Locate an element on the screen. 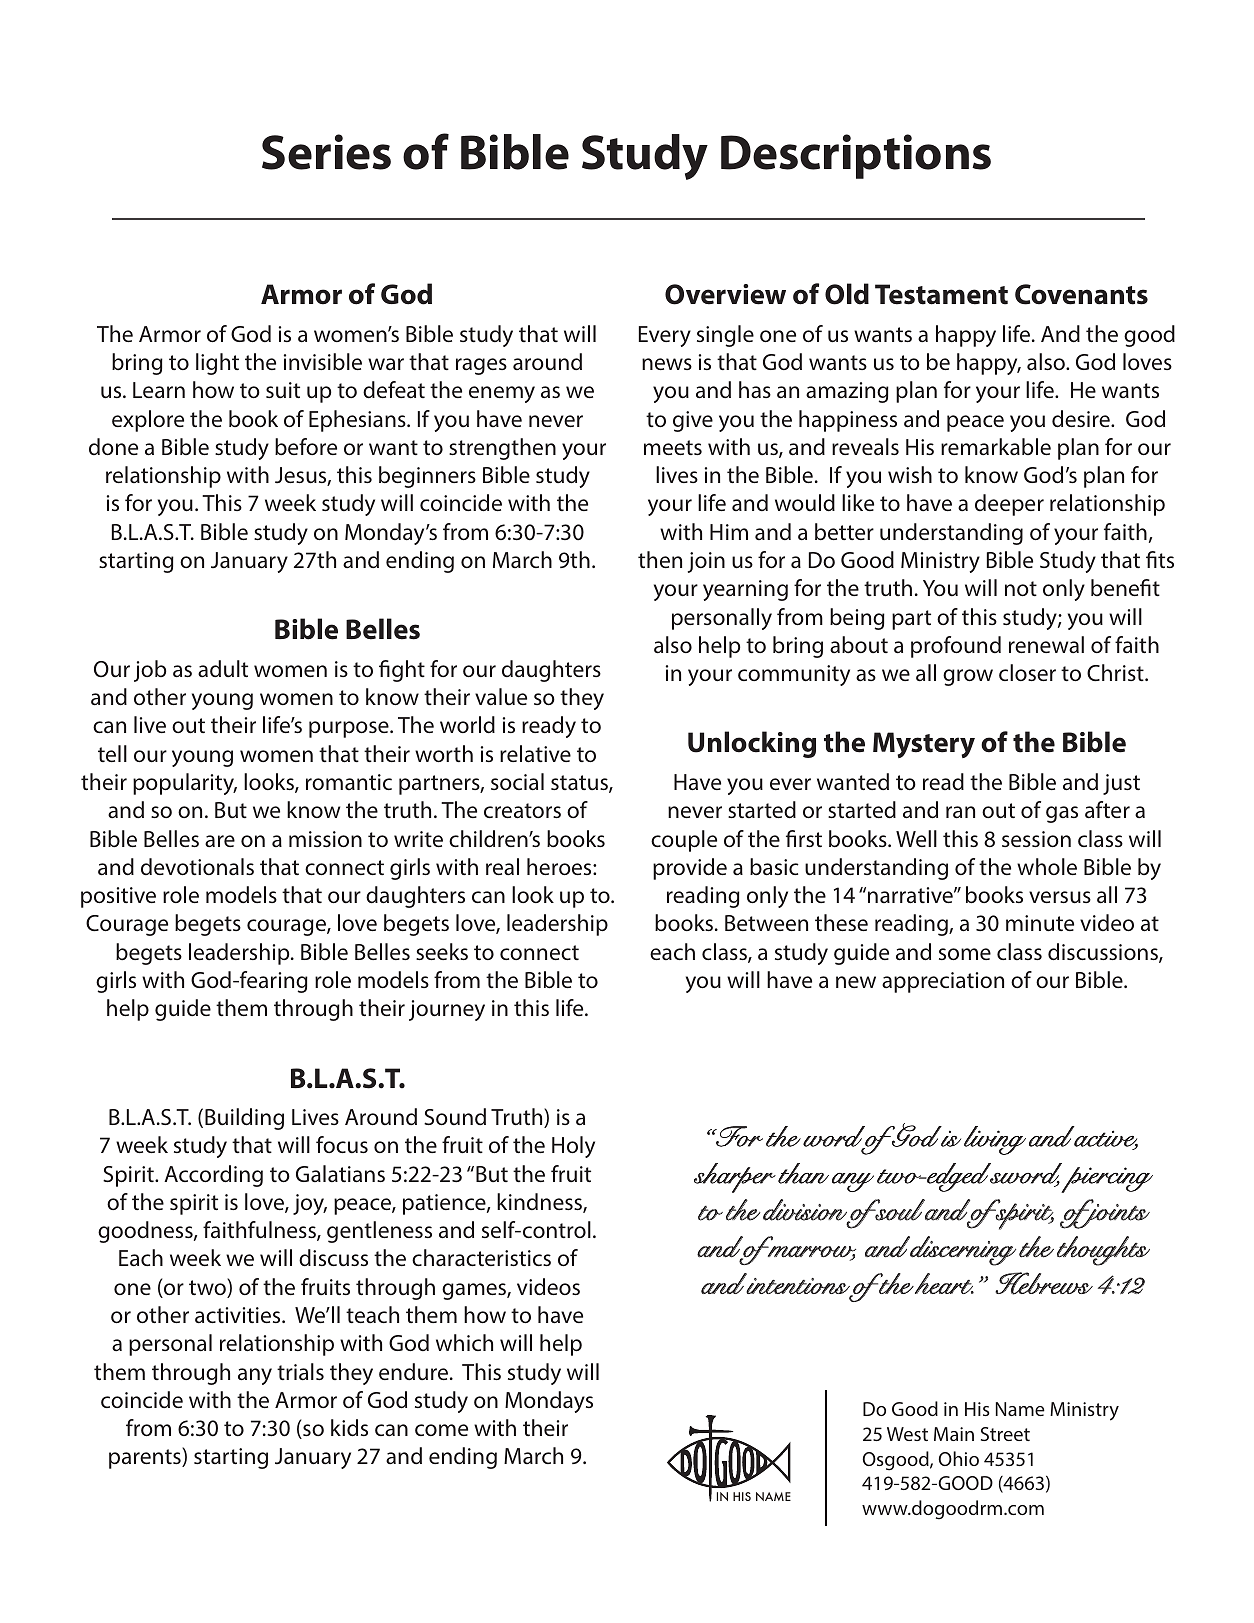 Image resolution: width=1254 pixels, height=1623 pixels. gas is located at coordinates (1062, 814).
